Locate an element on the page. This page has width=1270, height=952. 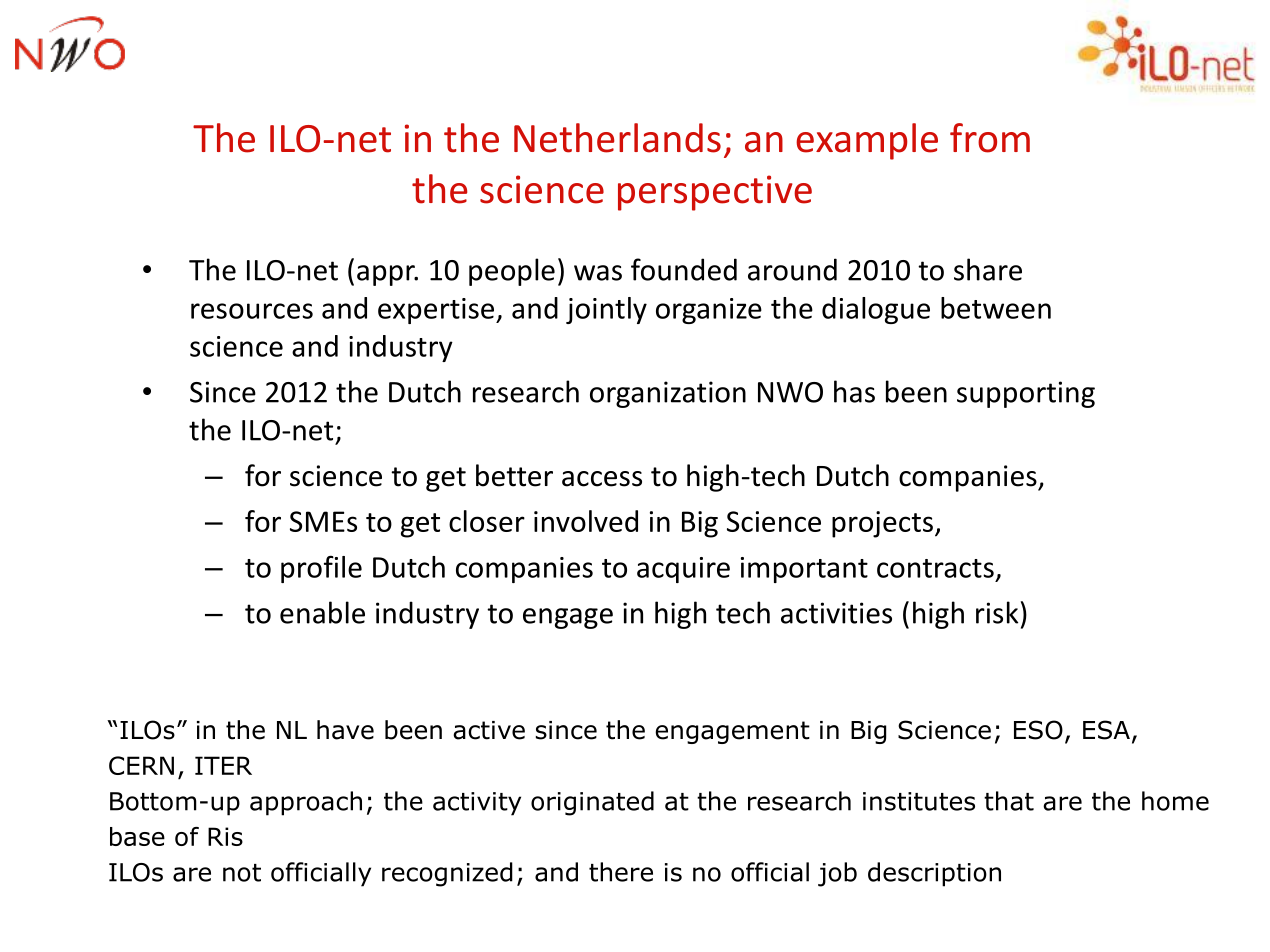
jointly is located at coordinates (606, 310).
